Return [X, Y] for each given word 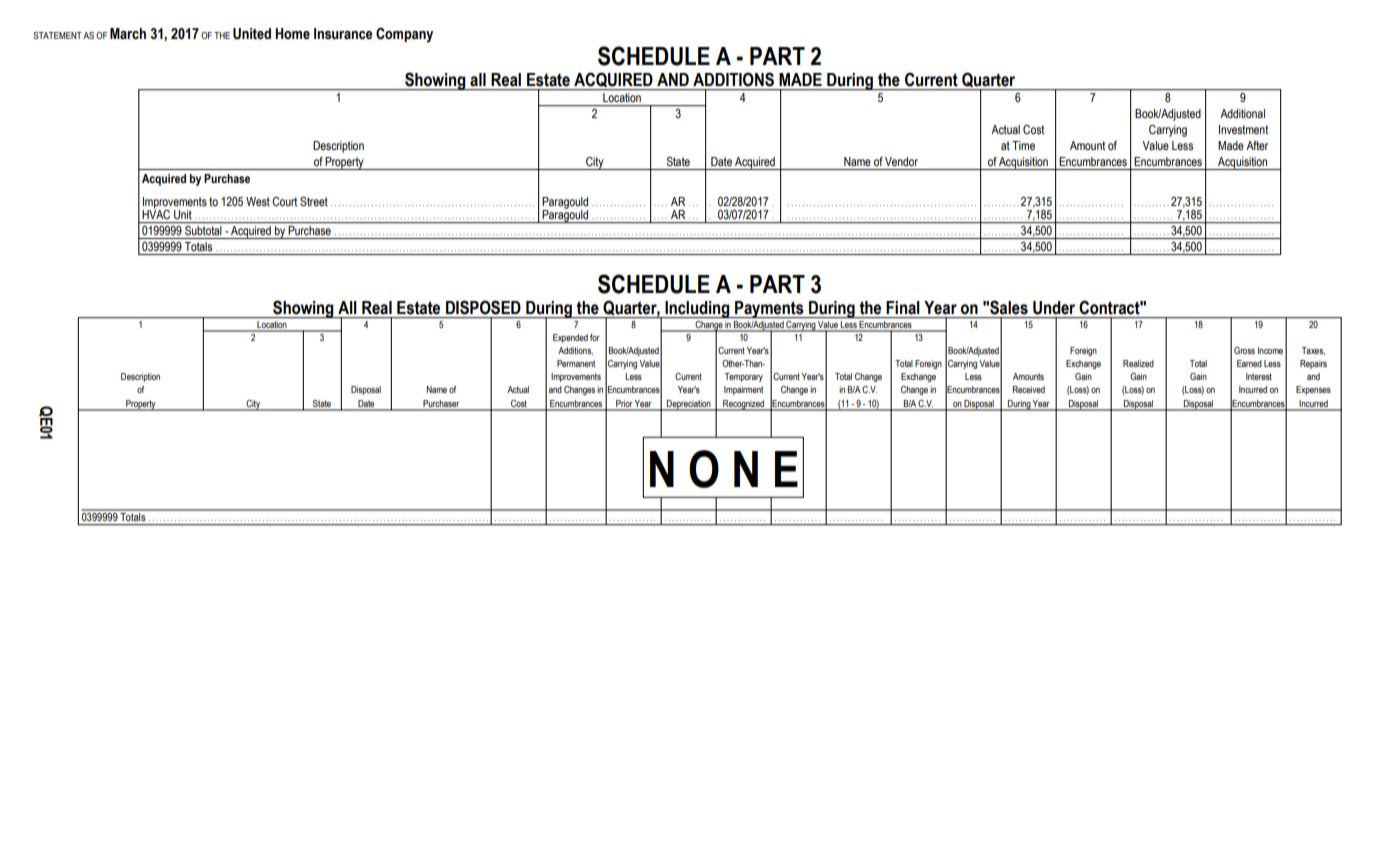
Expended [570, 338]
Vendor [901, 161]
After [1257, 146]
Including [697, 309]
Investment [1243, 130]
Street [314, 202]
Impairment [743, 390]
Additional [1242, 113]
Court [284, 202]
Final [902, 307]
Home [292, 34]
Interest [1259, 376]
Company [404, 35]
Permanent [576, 363]
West [258, 201]
